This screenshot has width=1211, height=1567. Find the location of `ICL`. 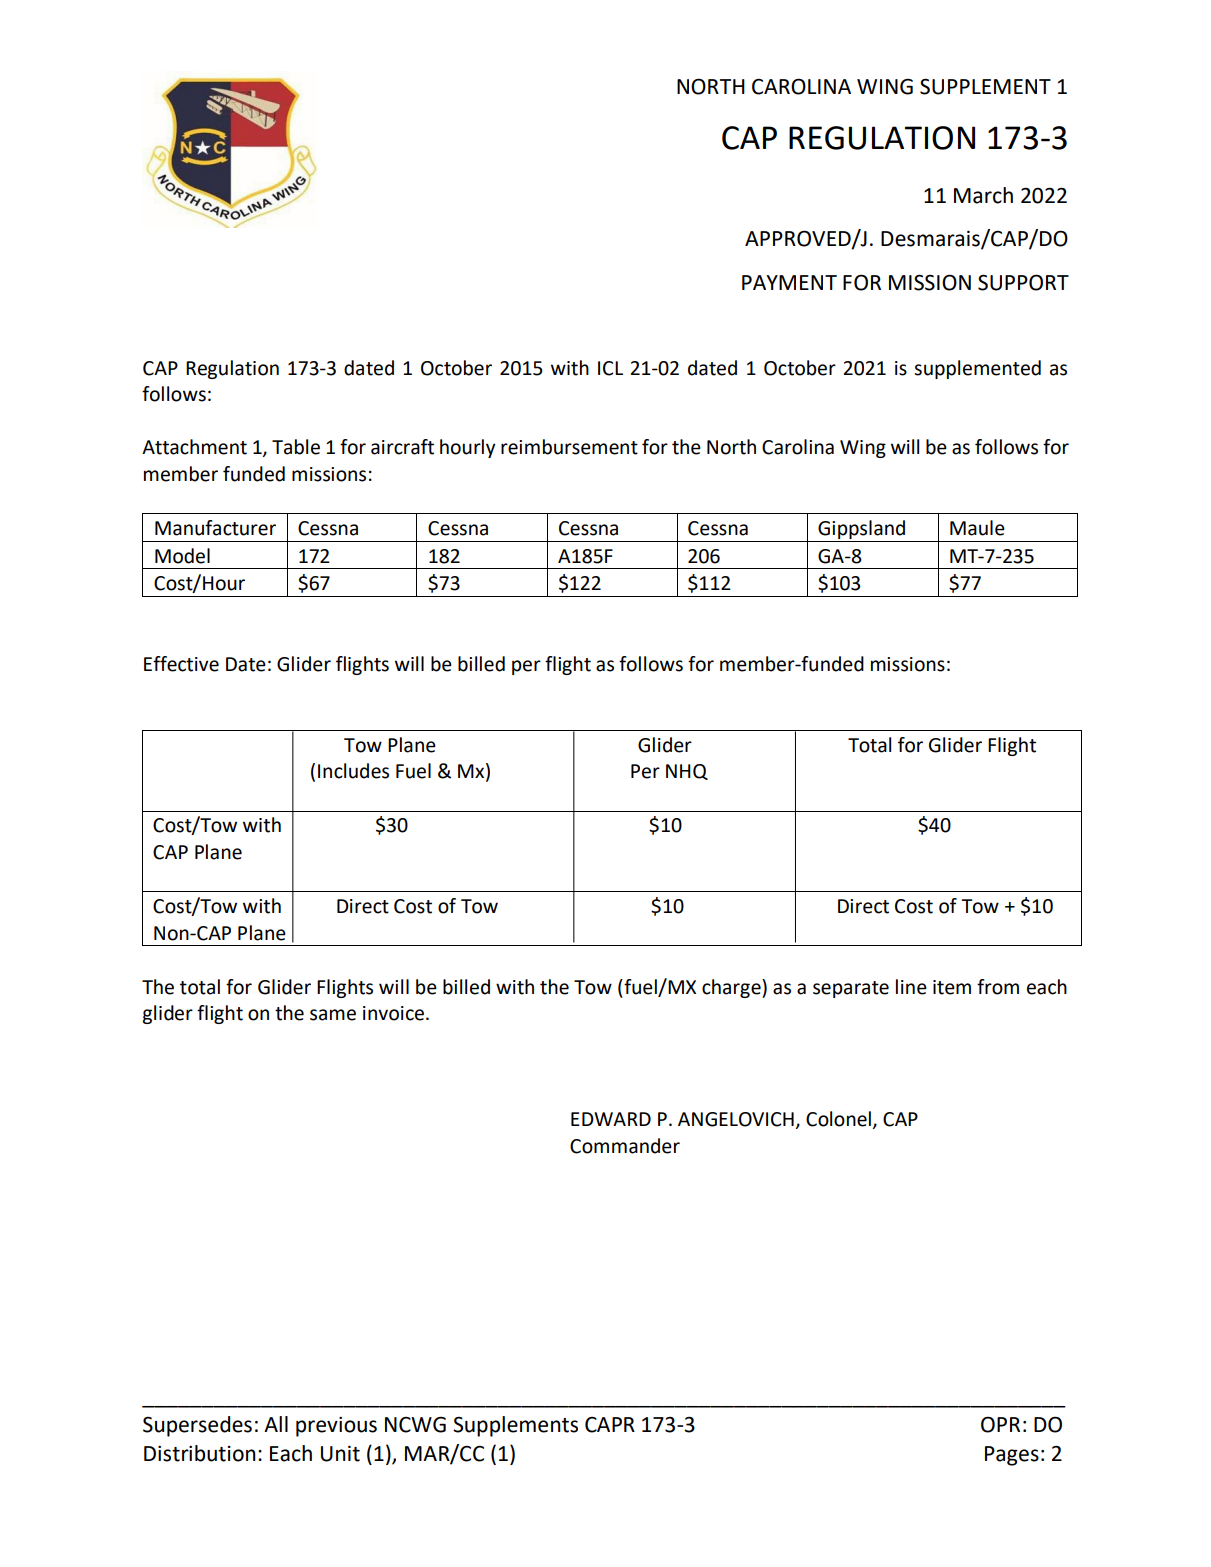

ICL is located at coordinates (610, 368).
